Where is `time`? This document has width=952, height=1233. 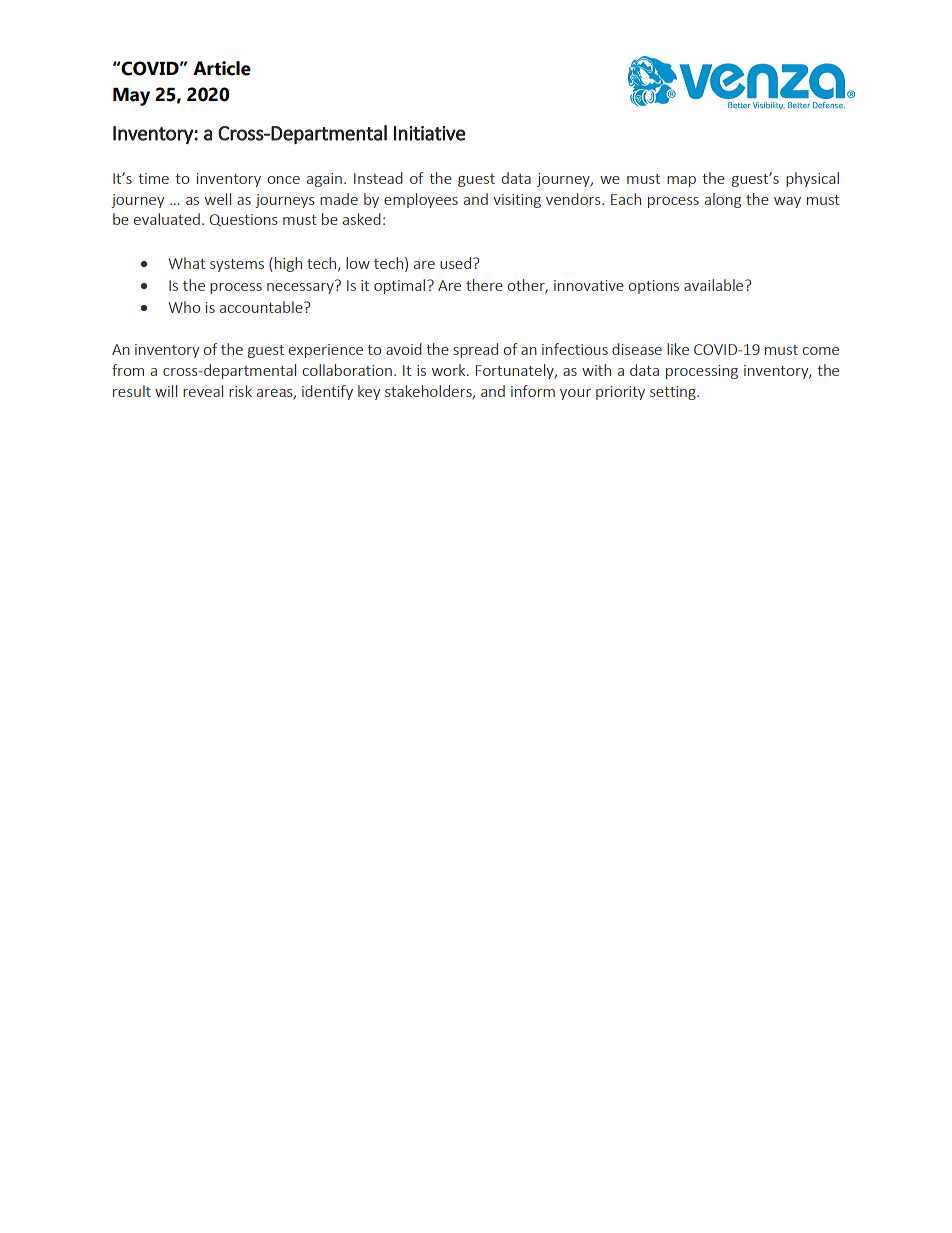
time is located at coordinates (153, 178).
